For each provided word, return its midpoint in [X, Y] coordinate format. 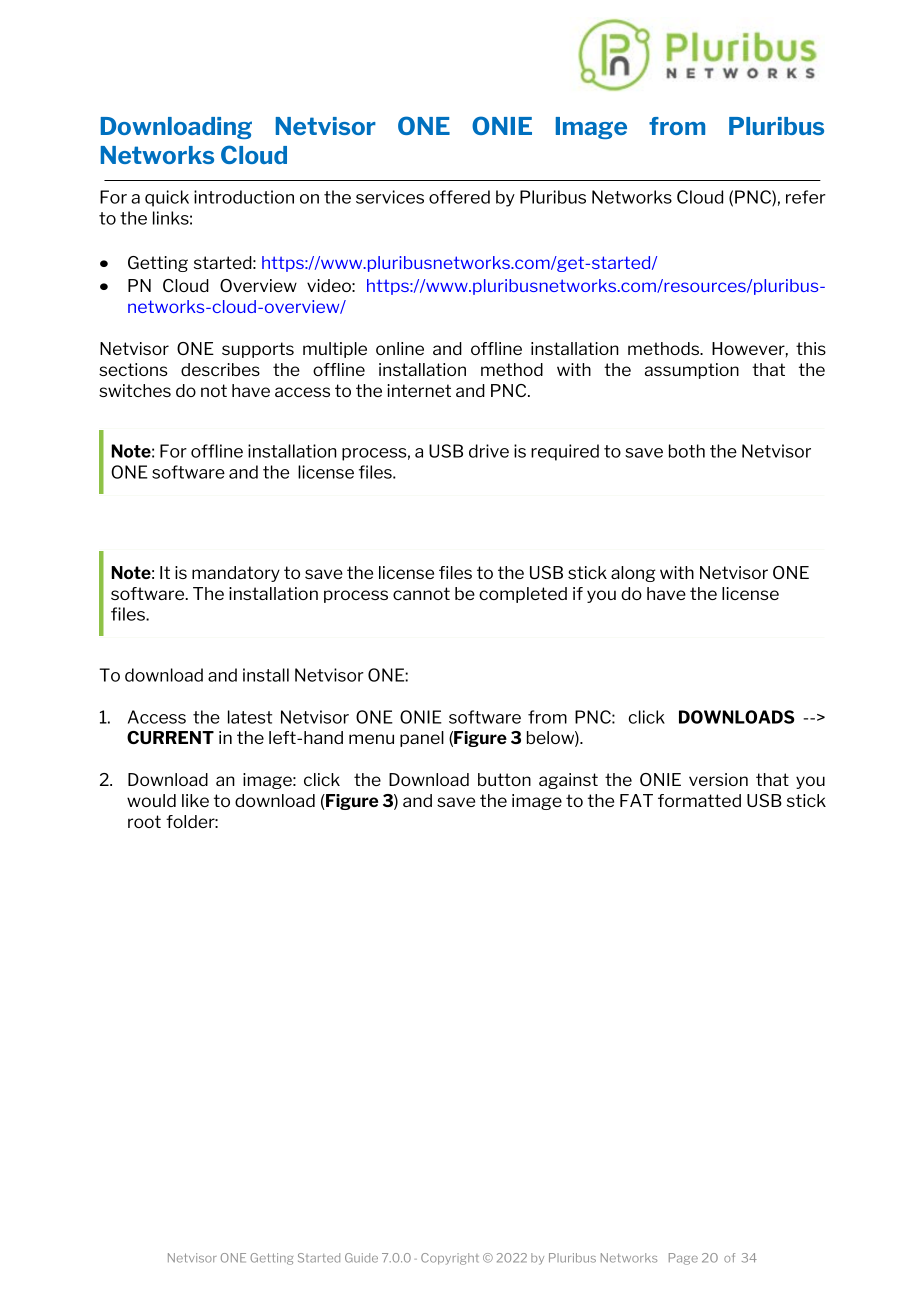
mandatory [236, 574]
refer [806, 197]
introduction [244, 197]
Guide [361, 1258]
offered [459, 197]
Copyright [450, 1259]
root [144, 821]
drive [489, 451]
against [568, 781]
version [718, 779]
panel [422, 739]
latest [250, 717]
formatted [699, 800]
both [687, 451]
